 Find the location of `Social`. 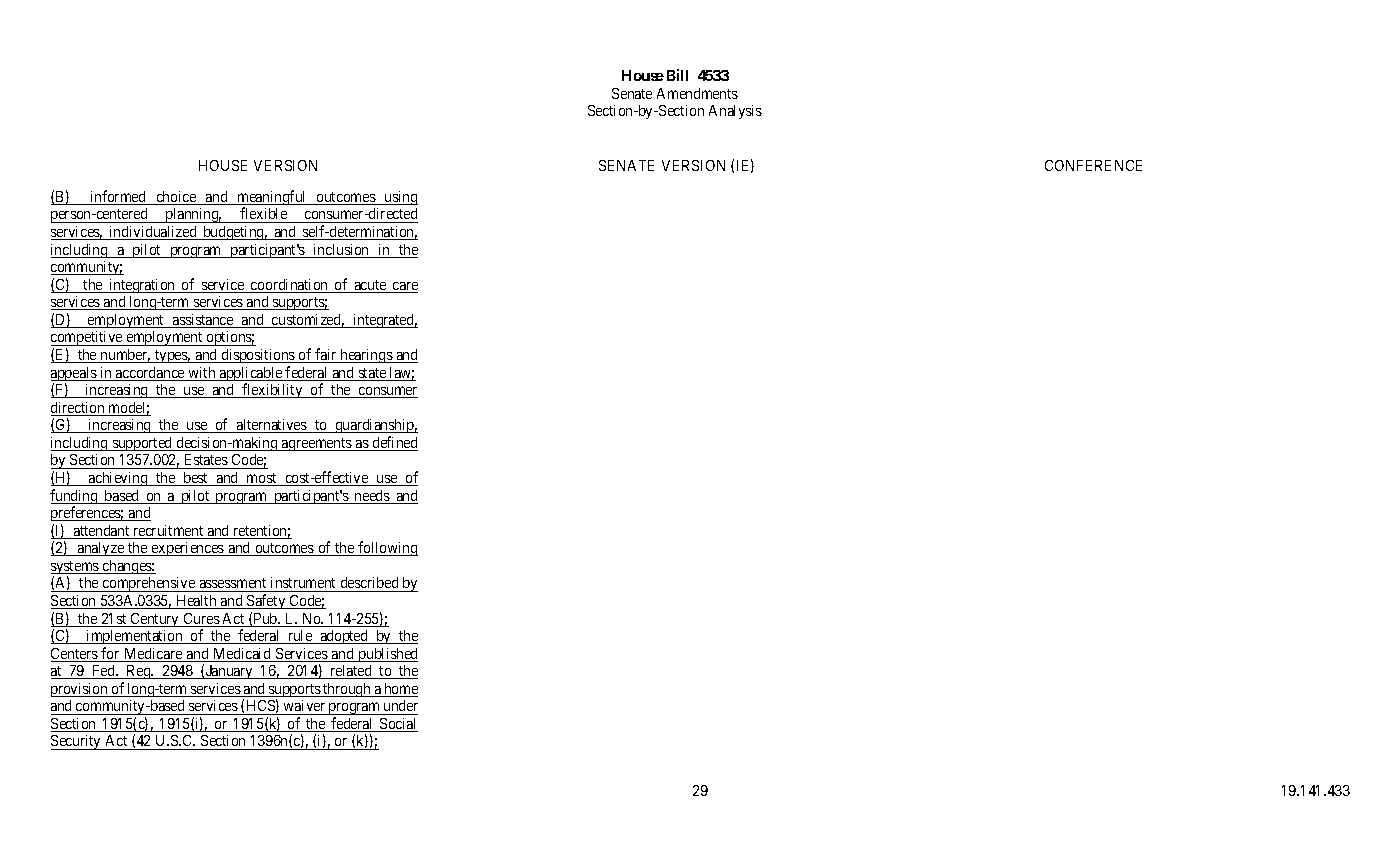

Social is located at coordinates (398, 725).
